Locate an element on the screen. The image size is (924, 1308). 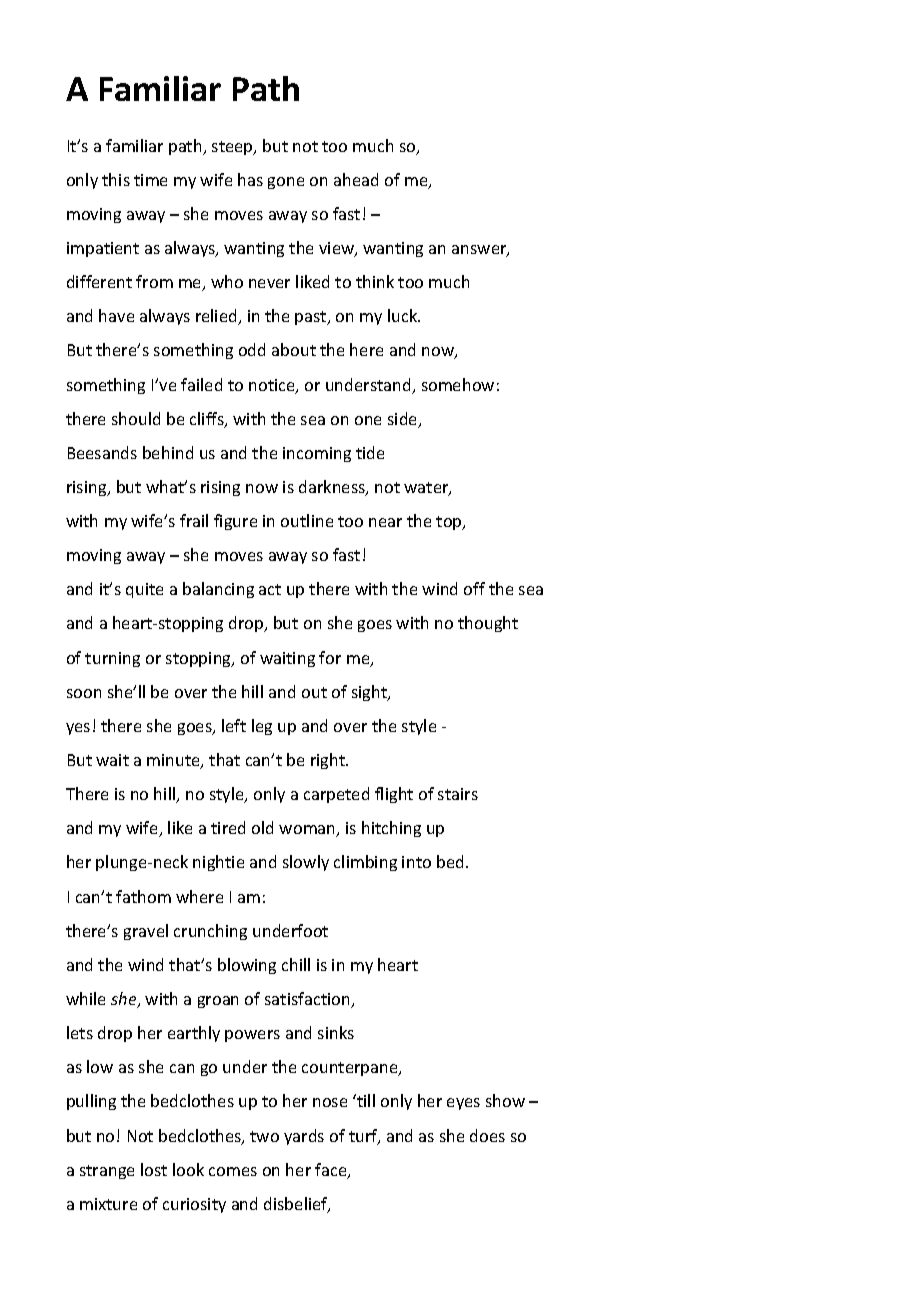
lost is located at coordinates (154, 1169).
